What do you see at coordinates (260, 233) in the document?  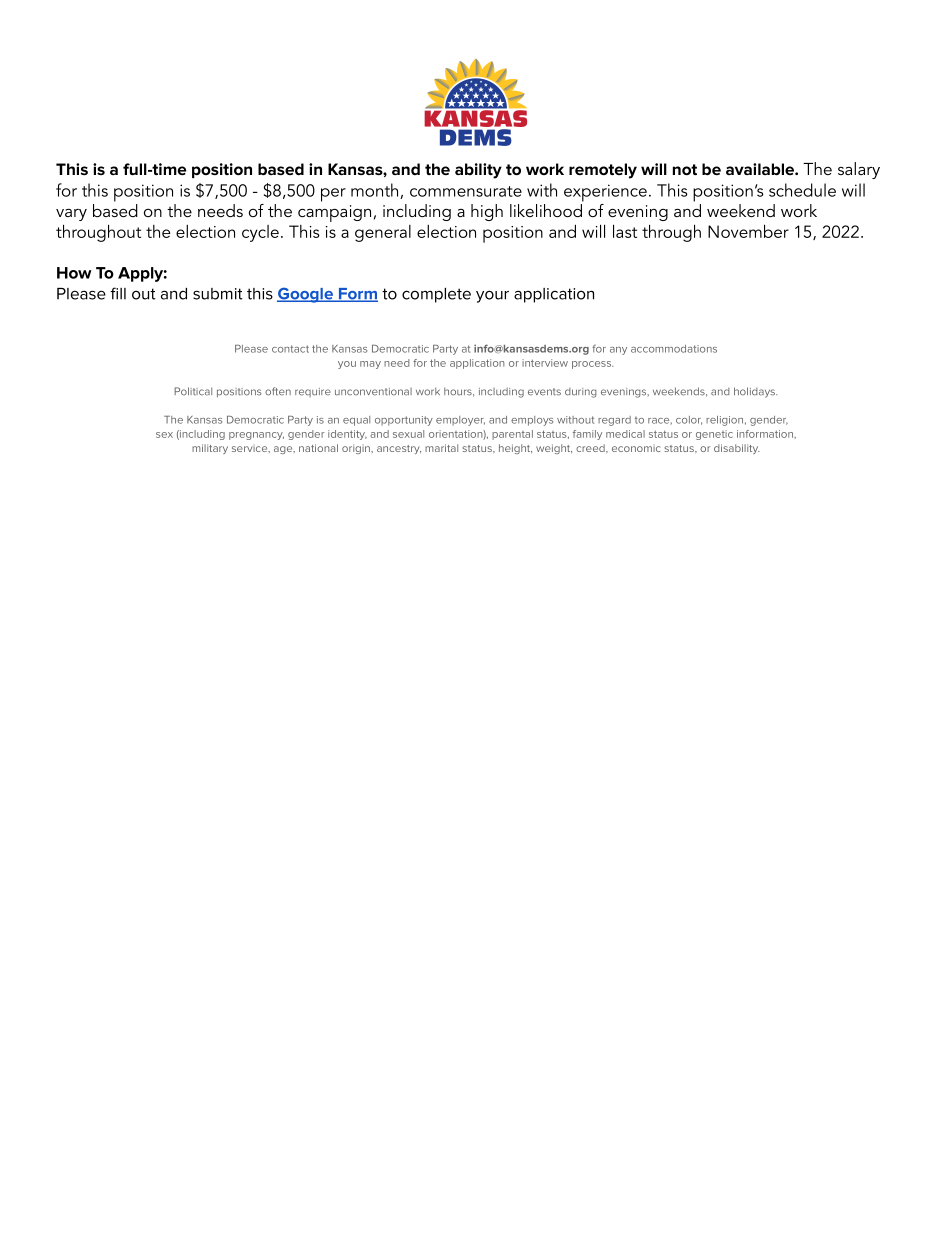 I see `cycle` at bounding box center [260, 233].
